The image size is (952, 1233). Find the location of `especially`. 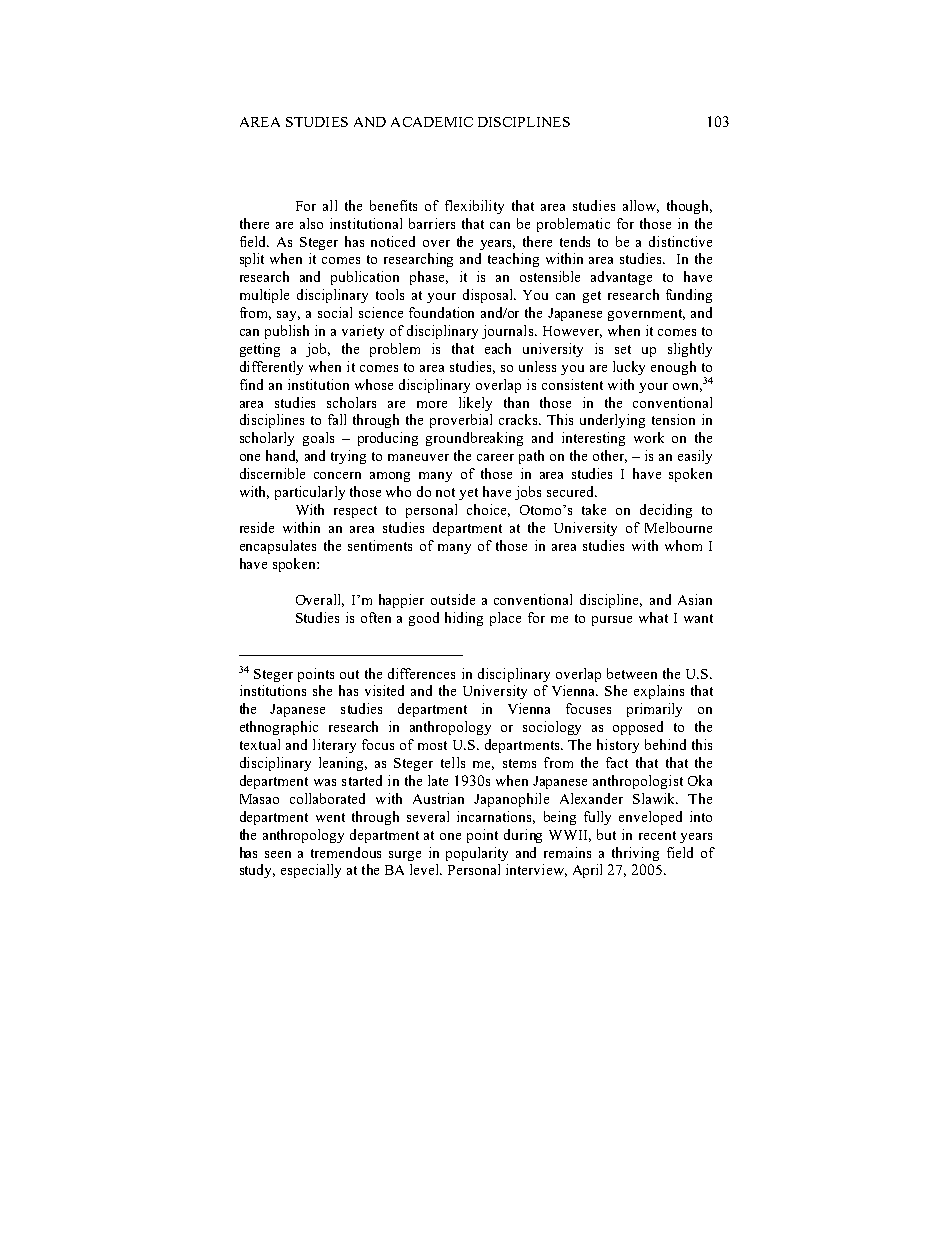

especially is located at coordinates (311, 871).
